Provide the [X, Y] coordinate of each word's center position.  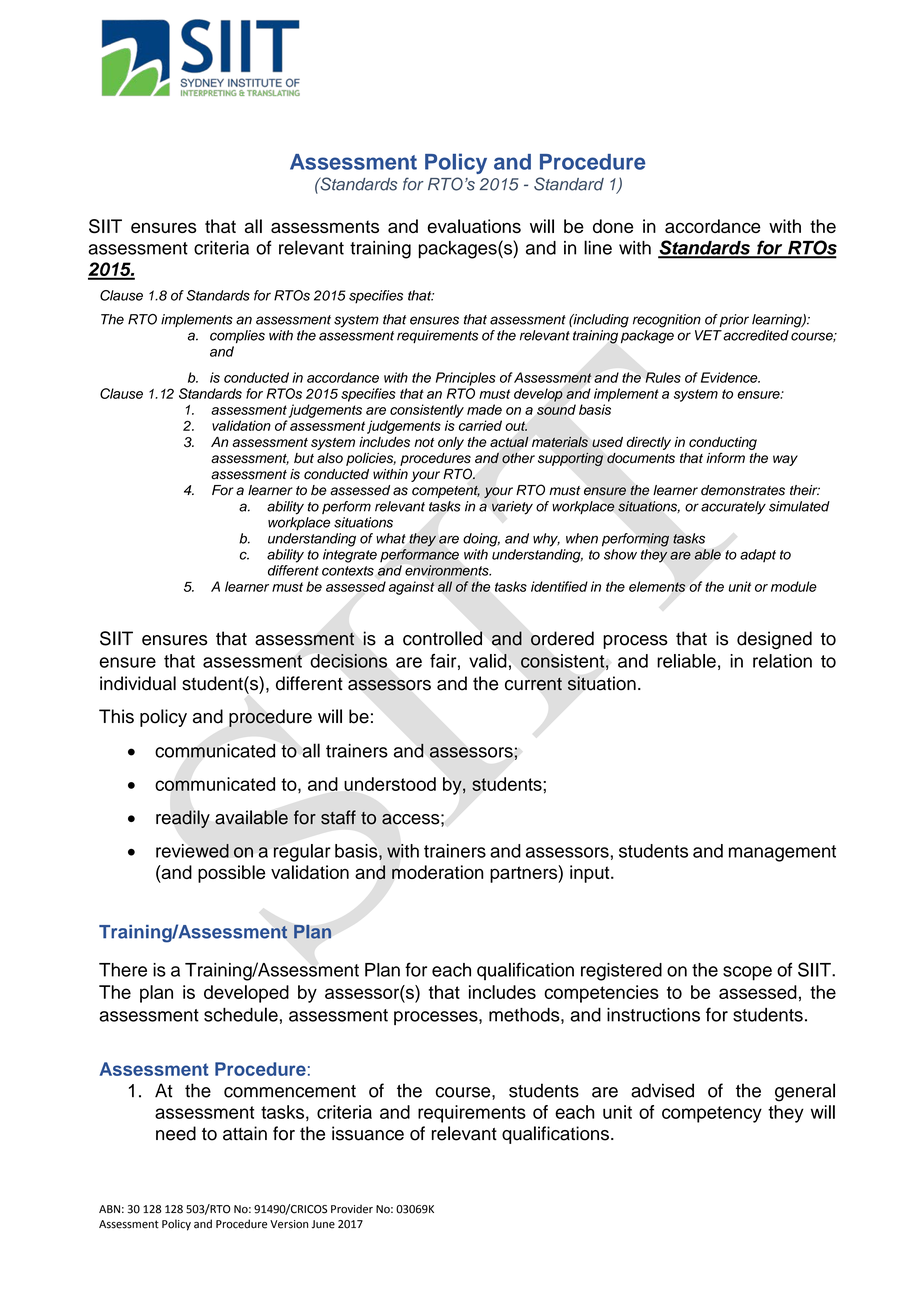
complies [237, 336]
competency [712, 1114]
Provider [352, 1209]
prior [733, 320]
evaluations [474, 226]
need [176, 1133]
